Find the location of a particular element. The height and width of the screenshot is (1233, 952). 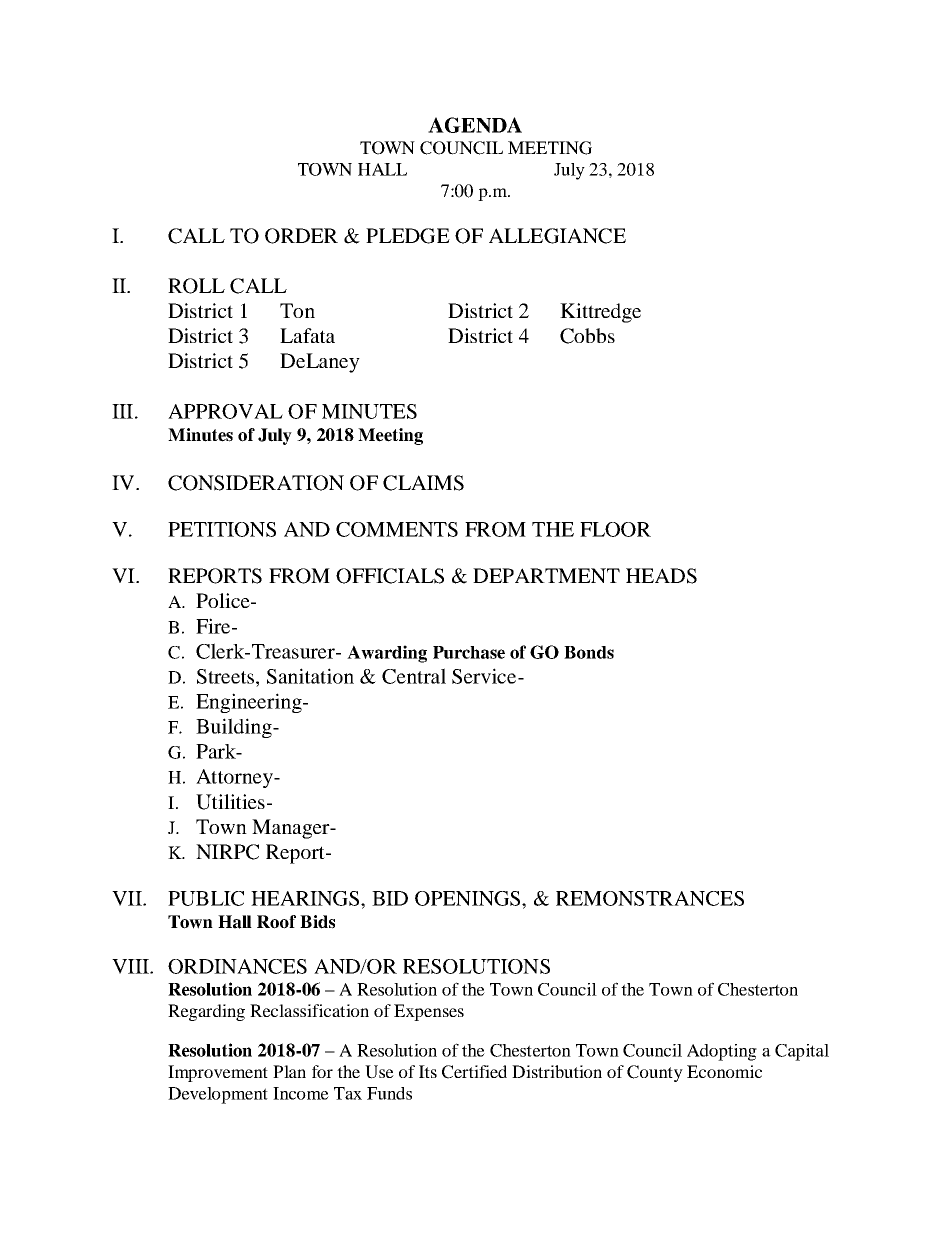

ORDER is located at coordinates (301, 236).
